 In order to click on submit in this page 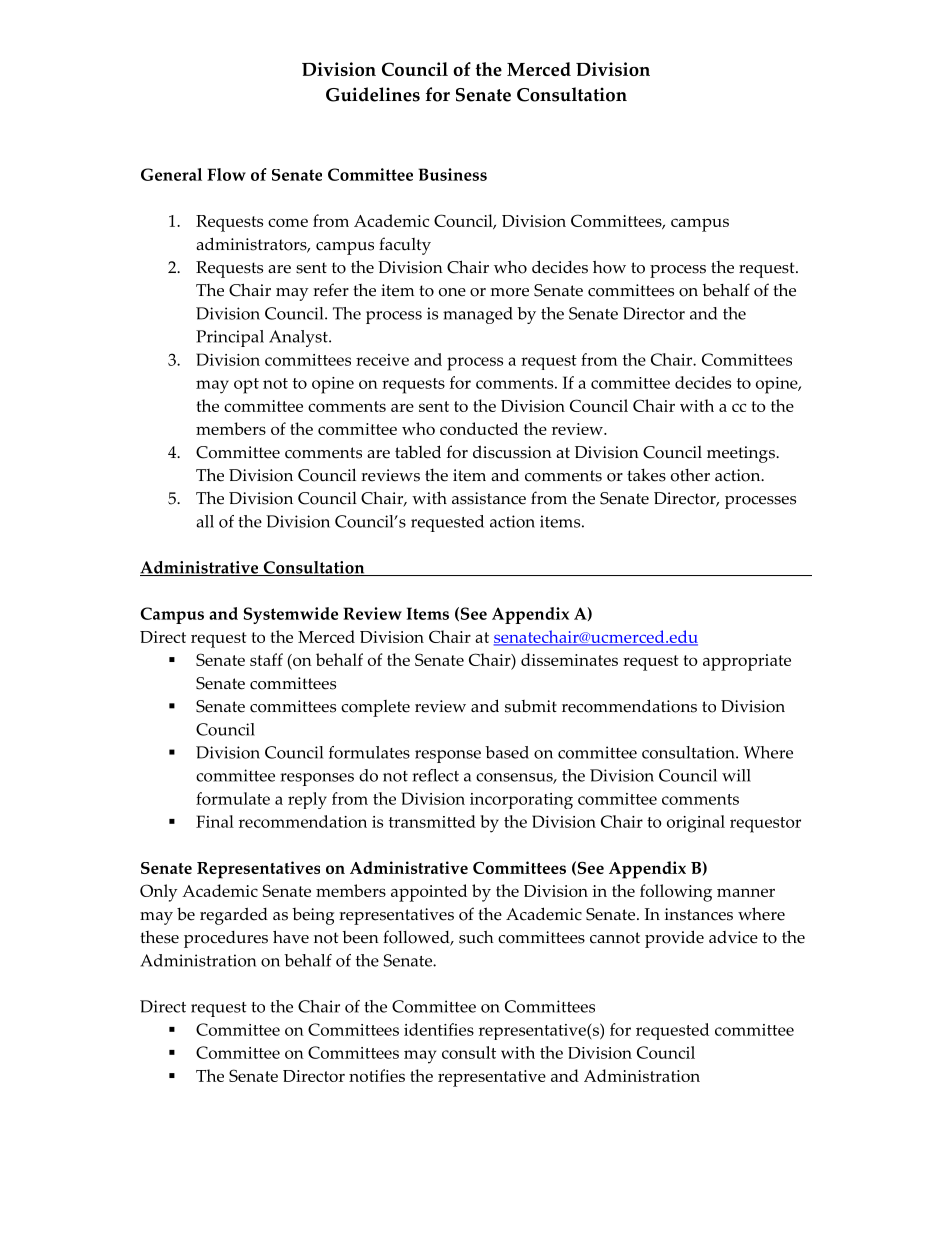, I will do `click(531, 706)`.
